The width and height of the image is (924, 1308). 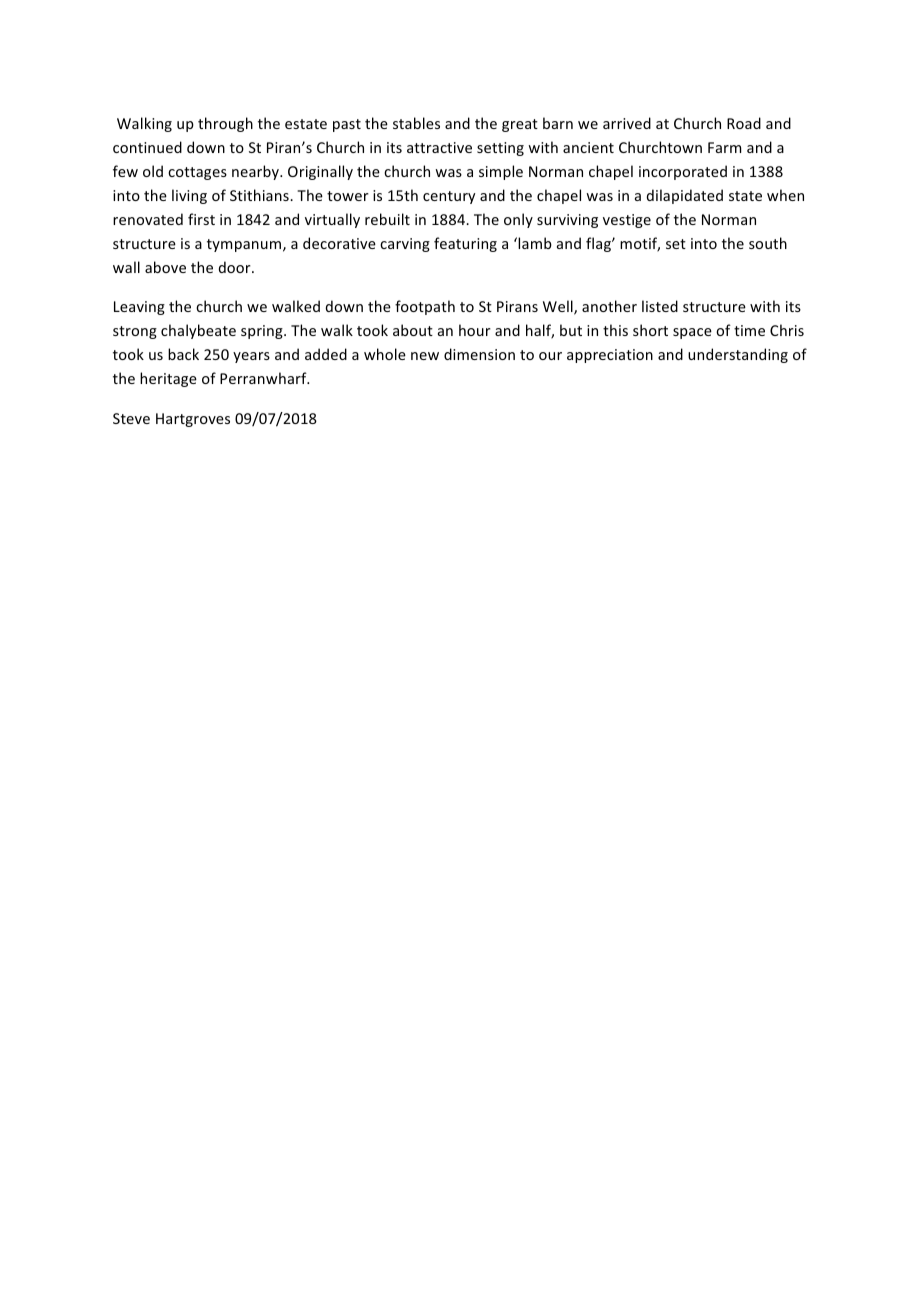 I want to click on Steve, so click(x=131, y=418).
